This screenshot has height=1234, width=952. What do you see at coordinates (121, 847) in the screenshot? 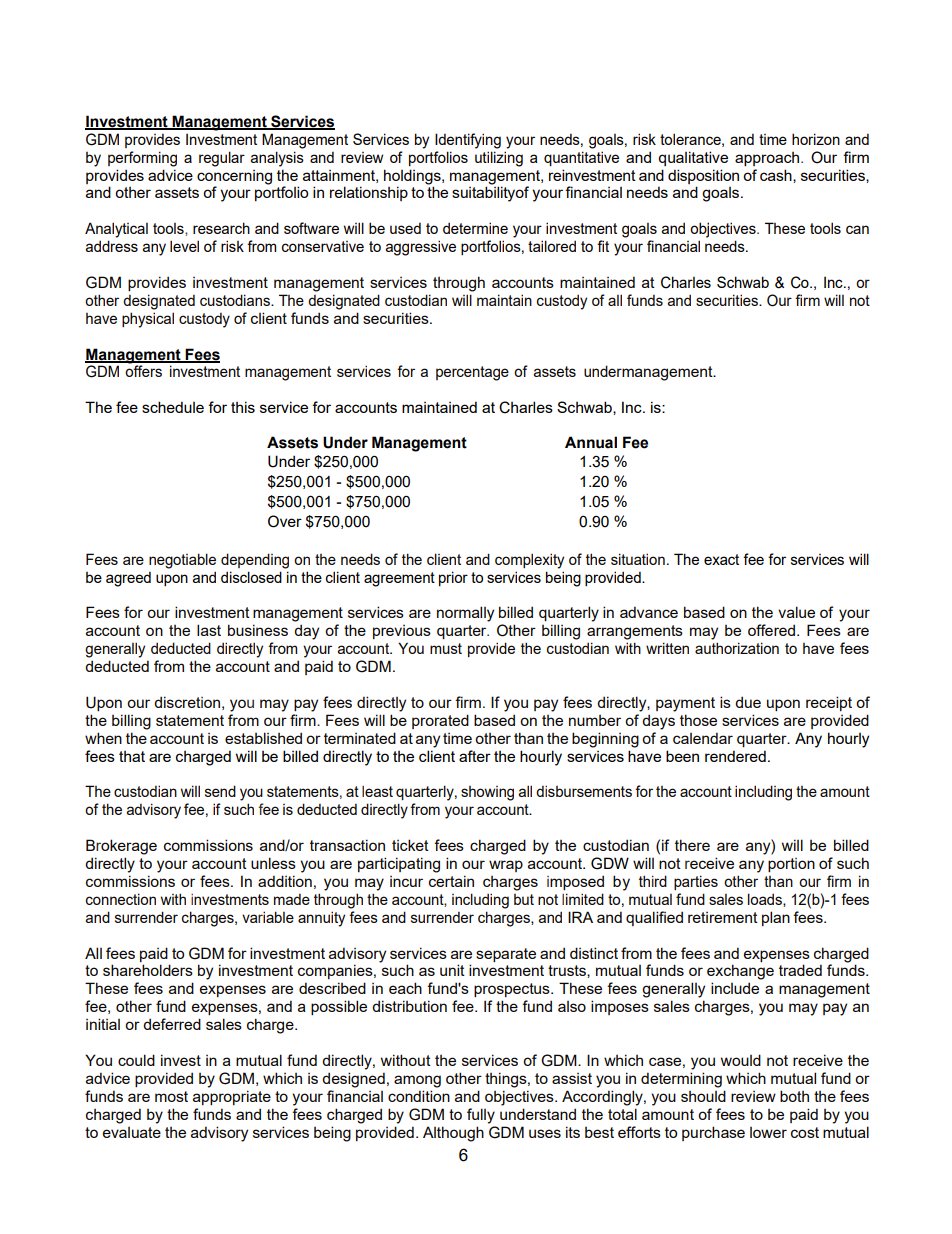
I see `Brokerage` at bounding box center [121, 847].
